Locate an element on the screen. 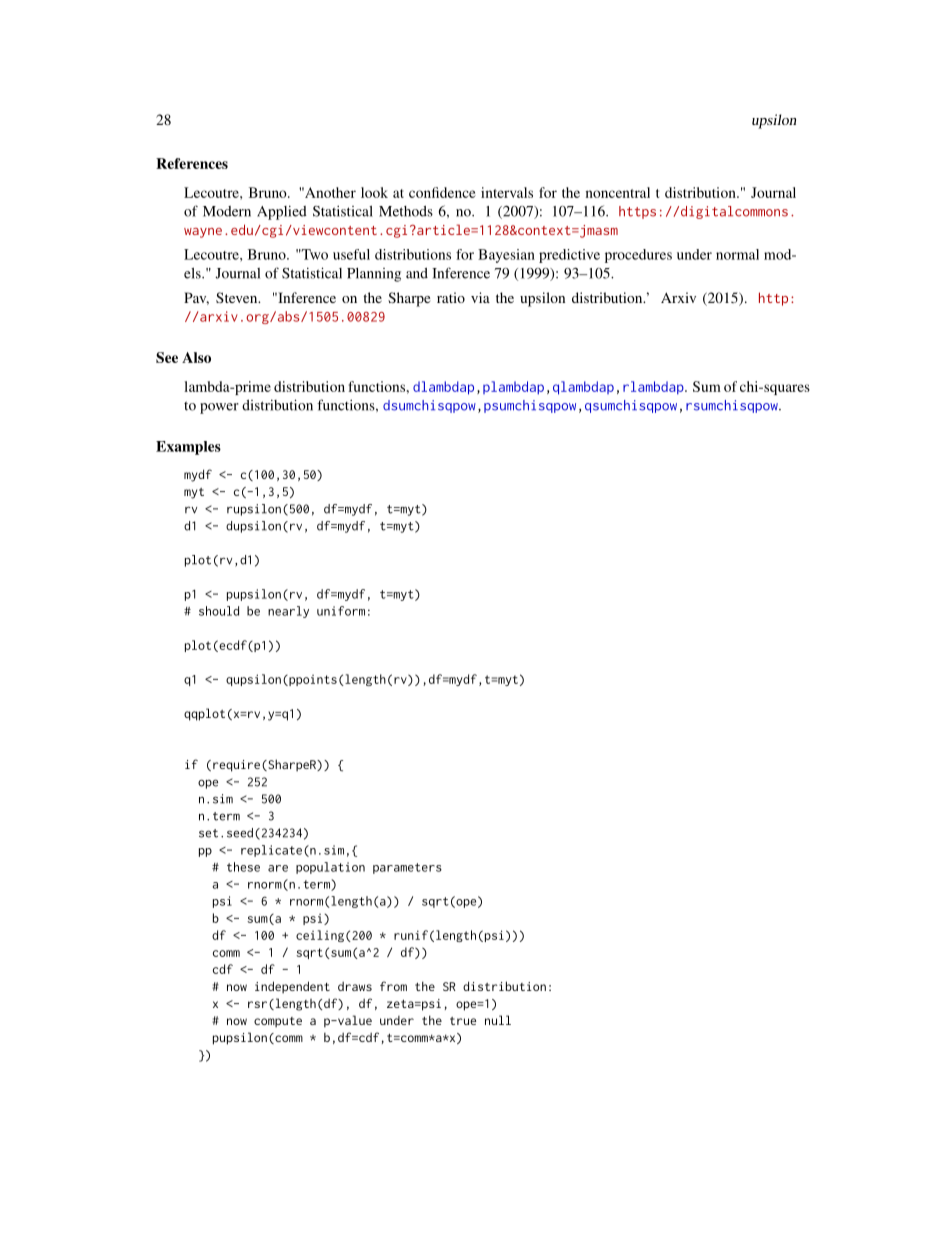 This screenshot has width=952, height=1233. procedures is located at coordinates (638, 256).
